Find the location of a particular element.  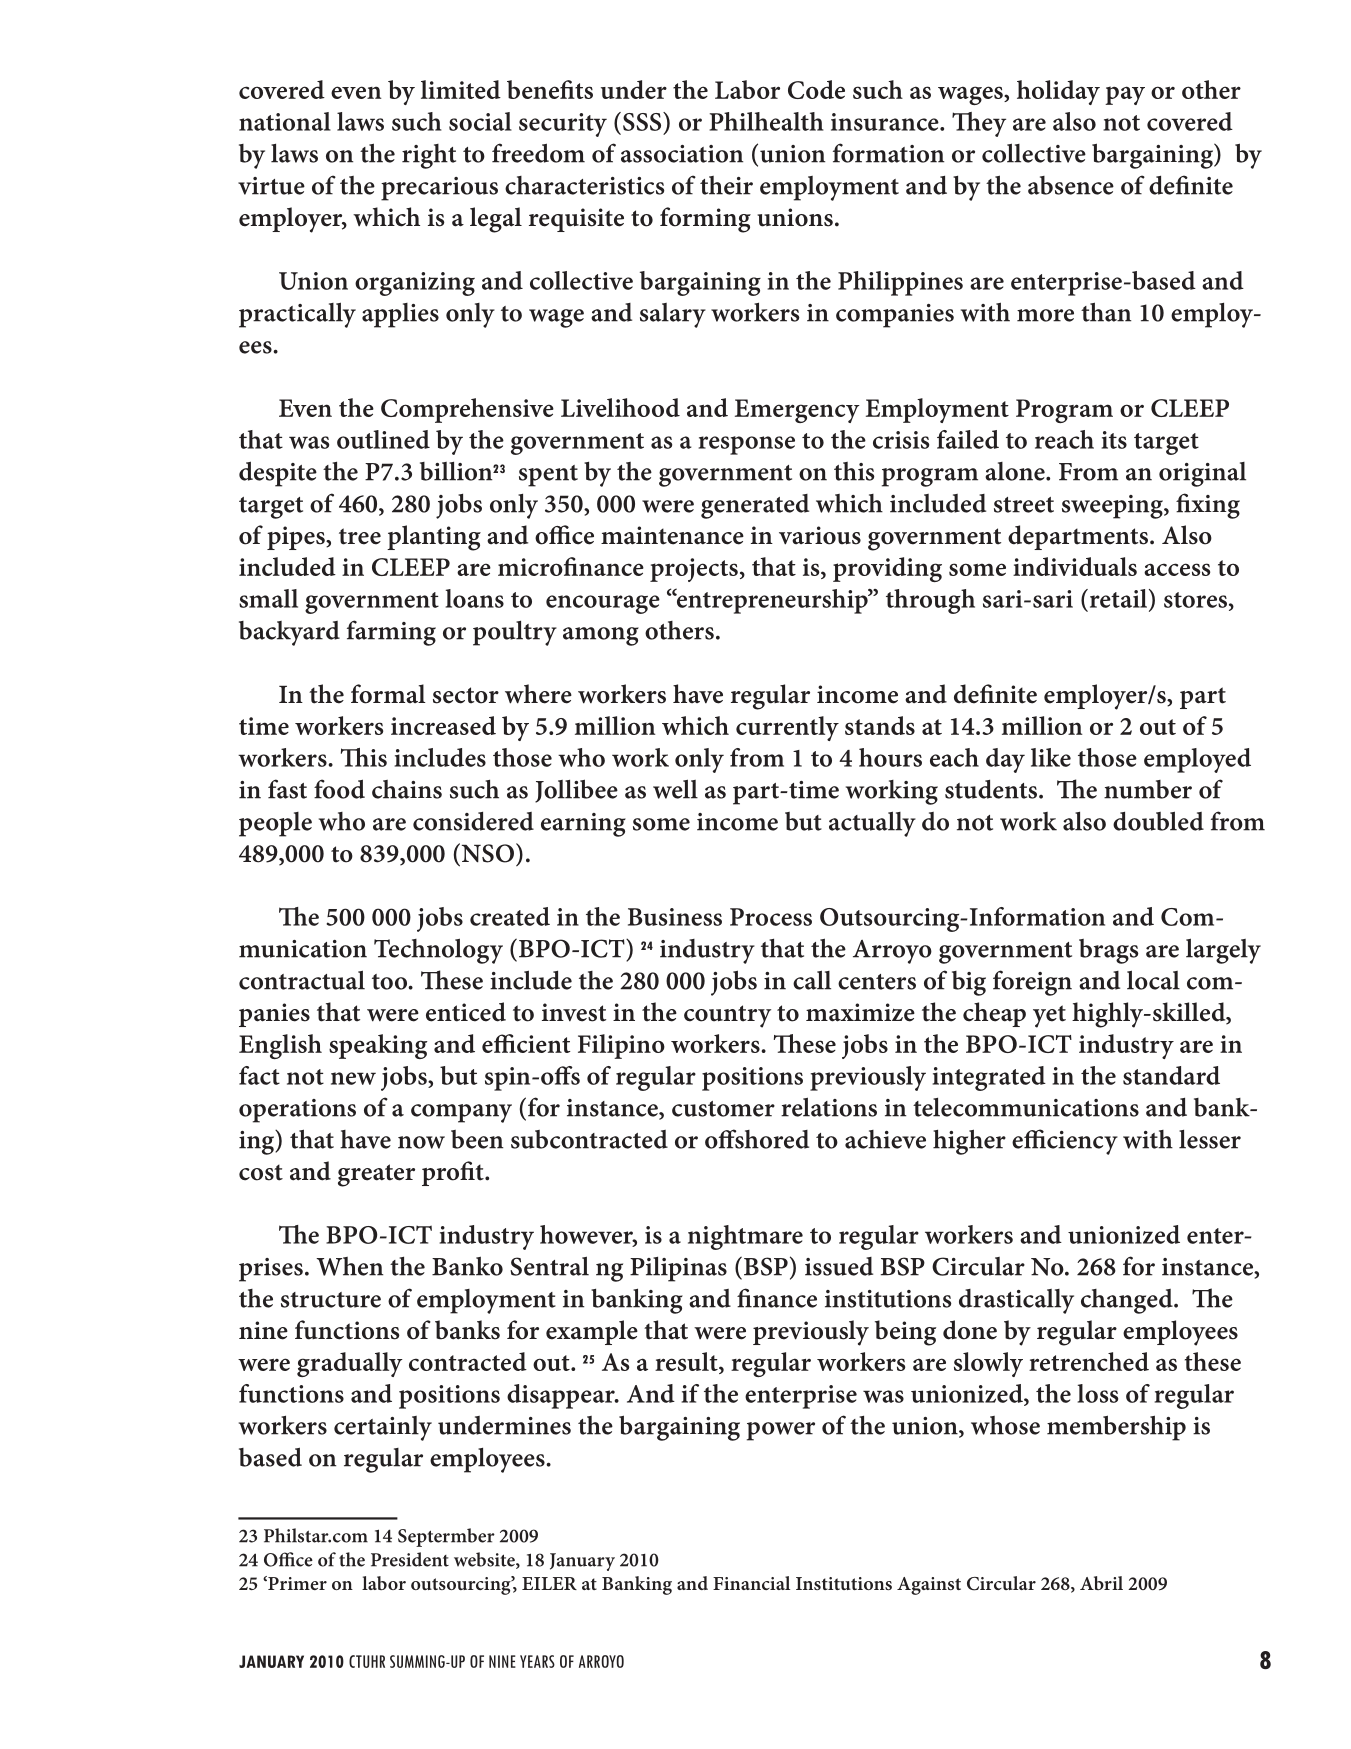

Financial is located at coordinates (751, 1583).
